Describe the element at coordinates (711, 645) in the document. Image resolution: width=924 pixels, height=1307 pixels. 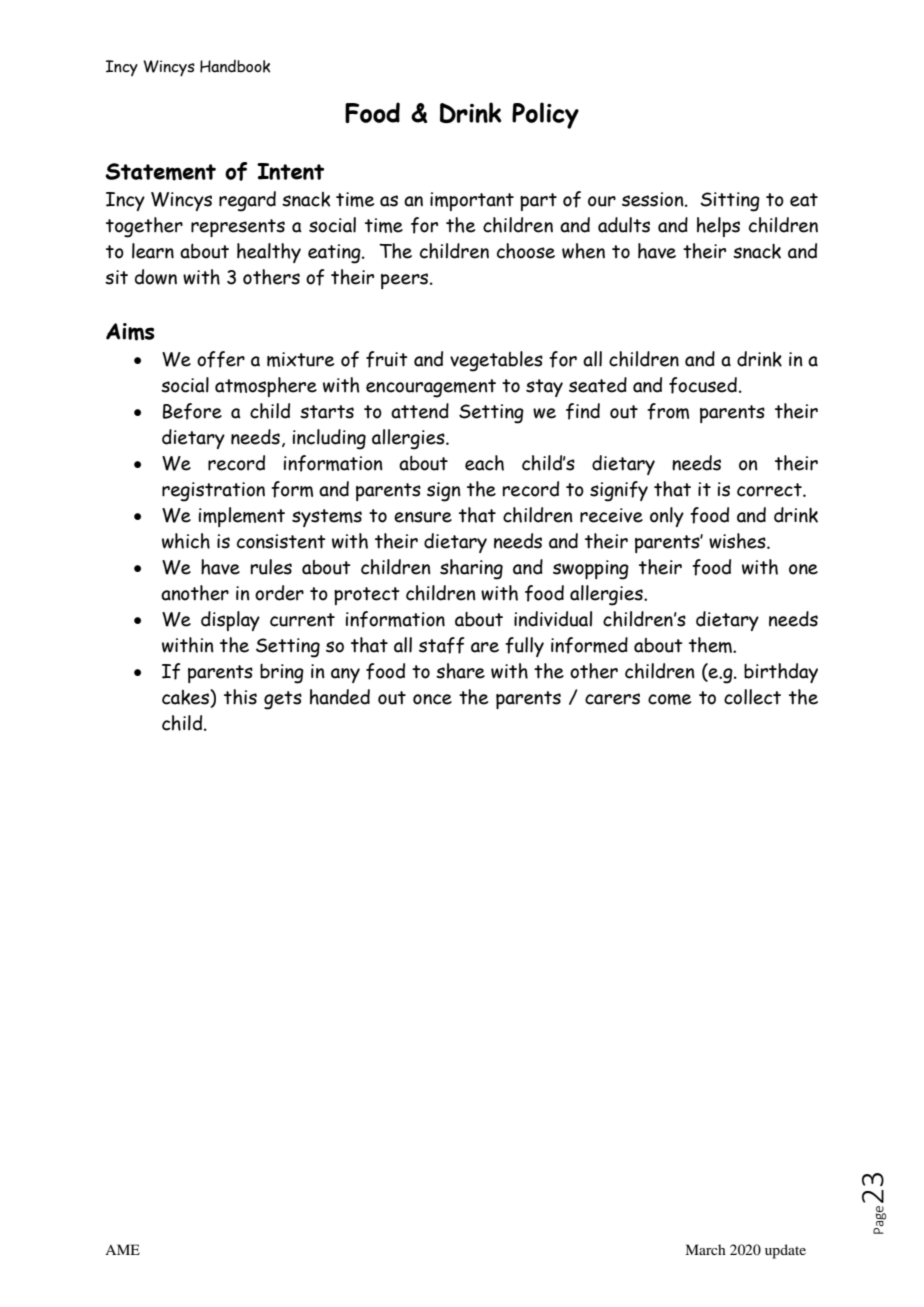
I see `them` at that location.
